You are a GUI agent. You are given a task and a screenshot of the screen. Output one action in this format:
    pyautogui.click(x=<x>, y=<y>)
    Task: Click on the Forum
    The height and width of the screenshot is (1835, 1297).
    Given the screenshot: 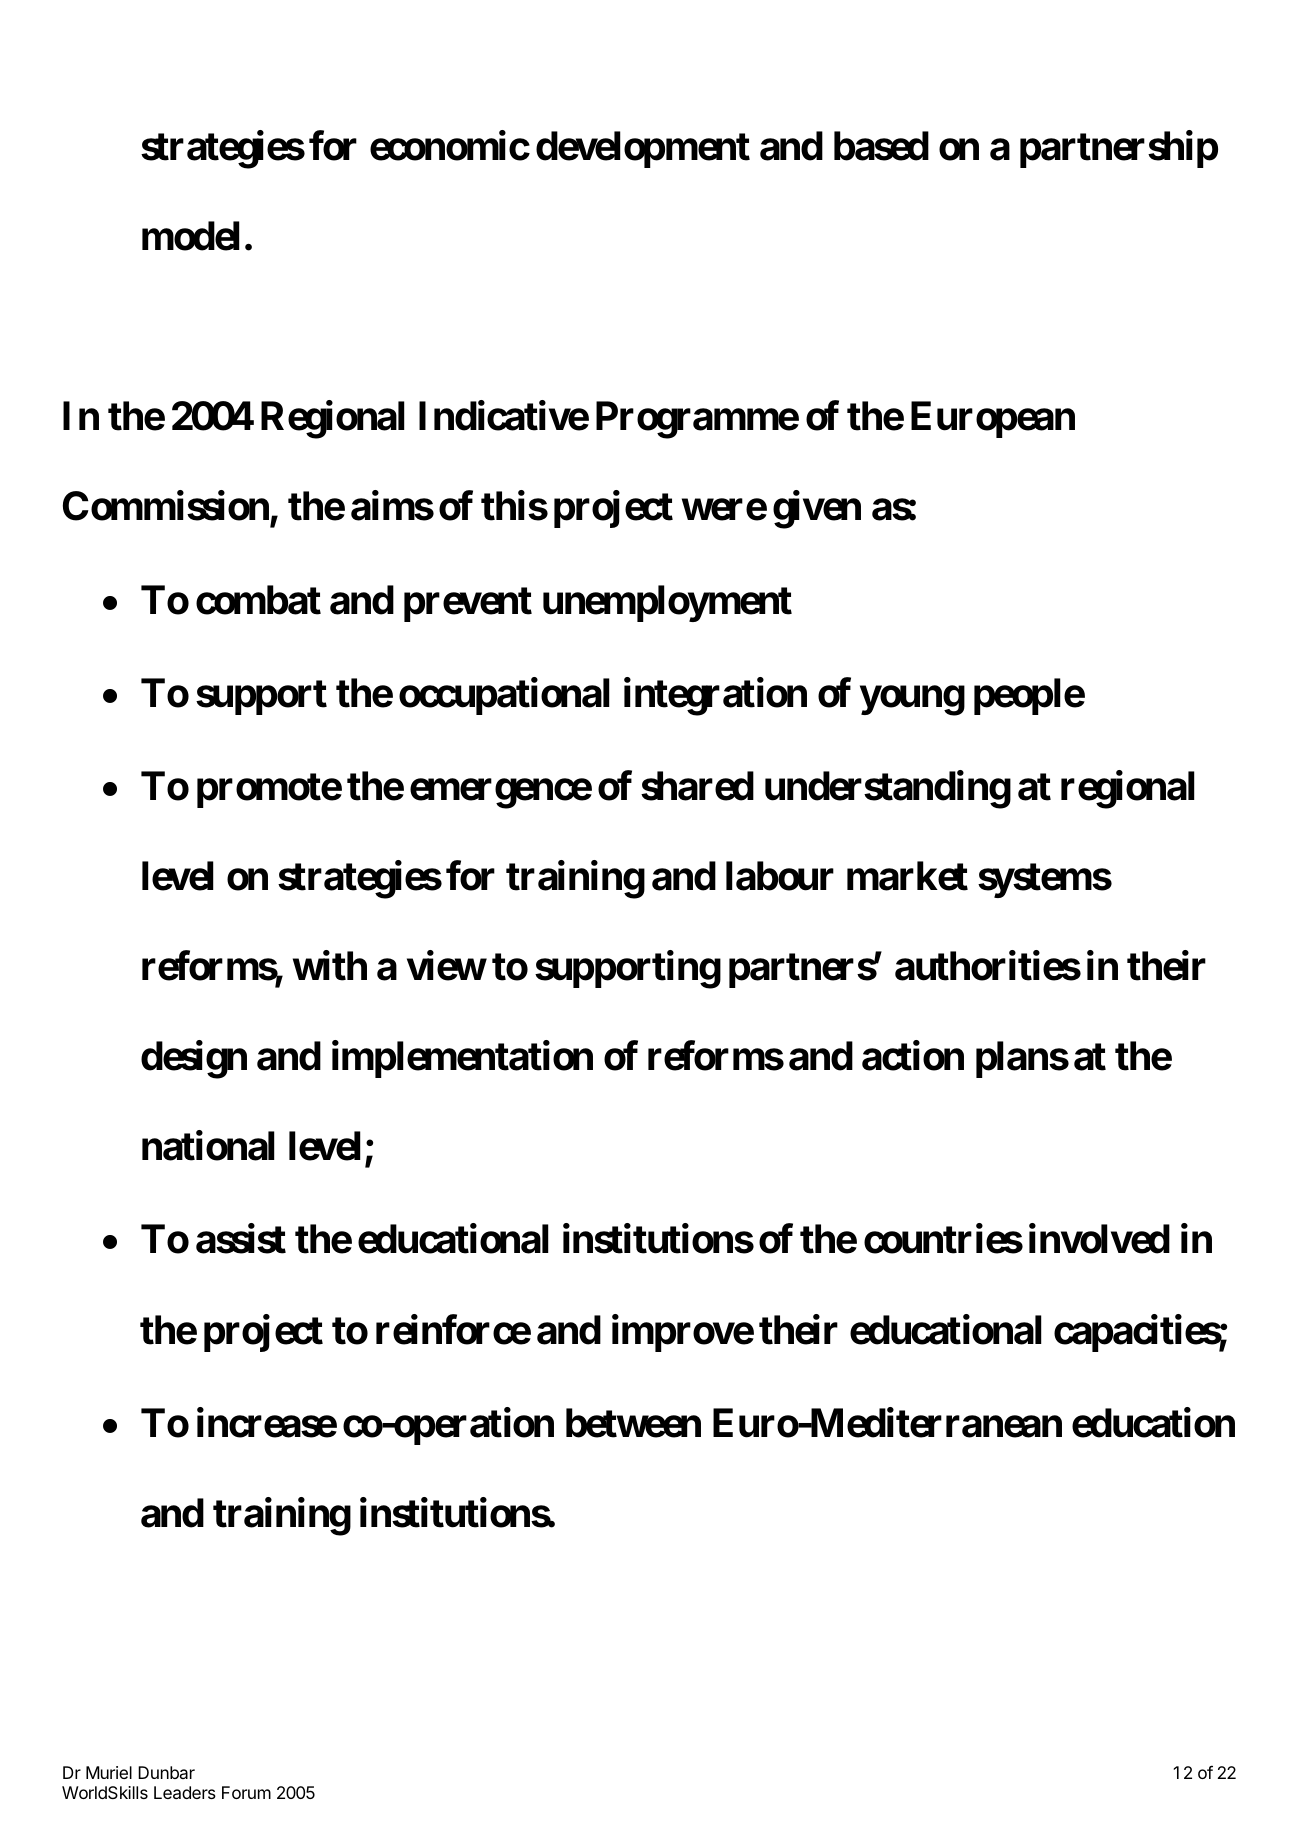 What is the action you would take?
    pyautogui.click(x=246, y=1792)
